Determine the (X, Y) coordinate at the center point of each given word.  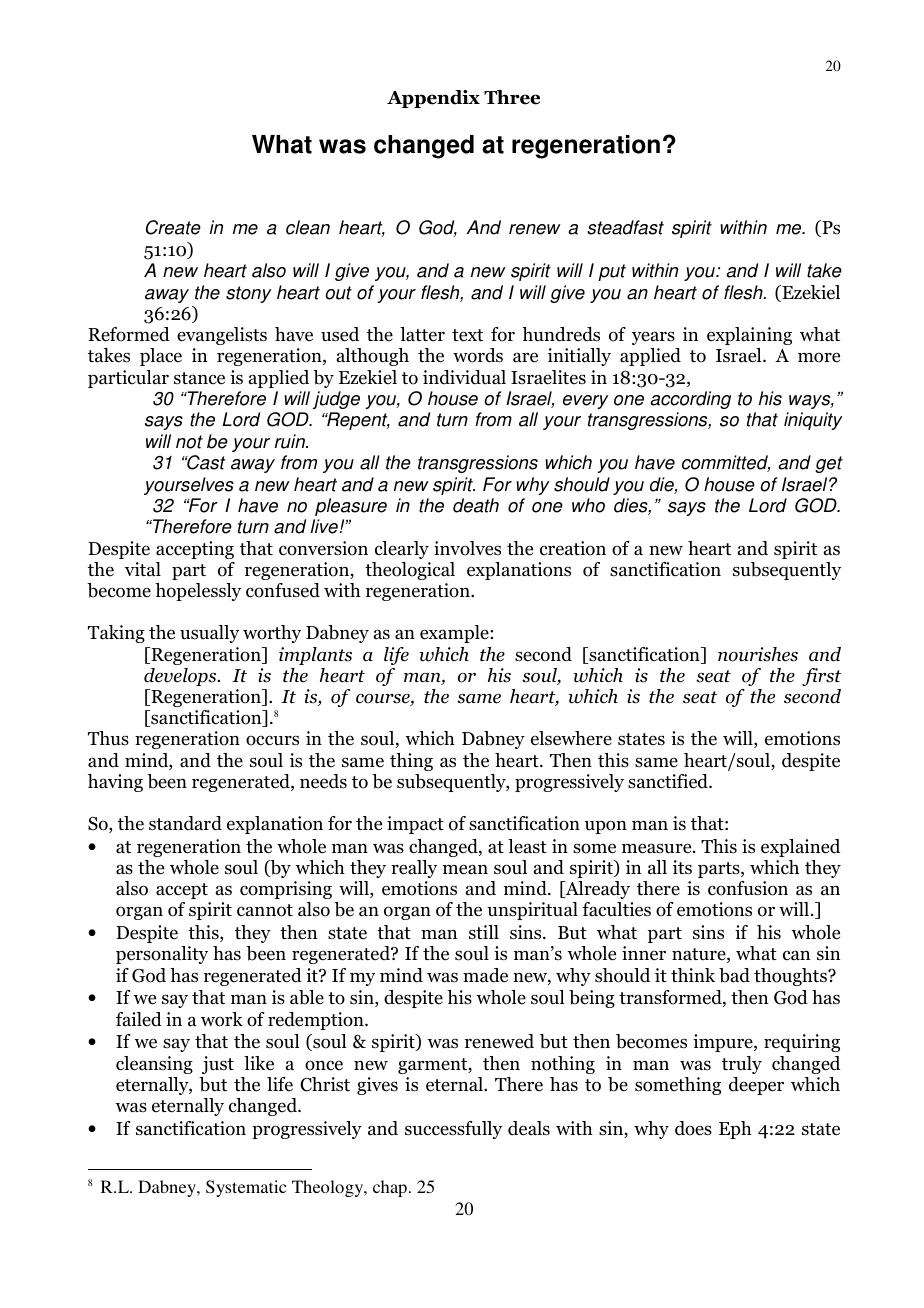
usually (209, 634)
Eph (735, 1130)
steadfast (625, 227)
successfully (453, 1130)
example (455, 634)
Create (173, 227)
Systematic (246, 1188)
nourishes (758, 654)
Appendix (433, 99)
